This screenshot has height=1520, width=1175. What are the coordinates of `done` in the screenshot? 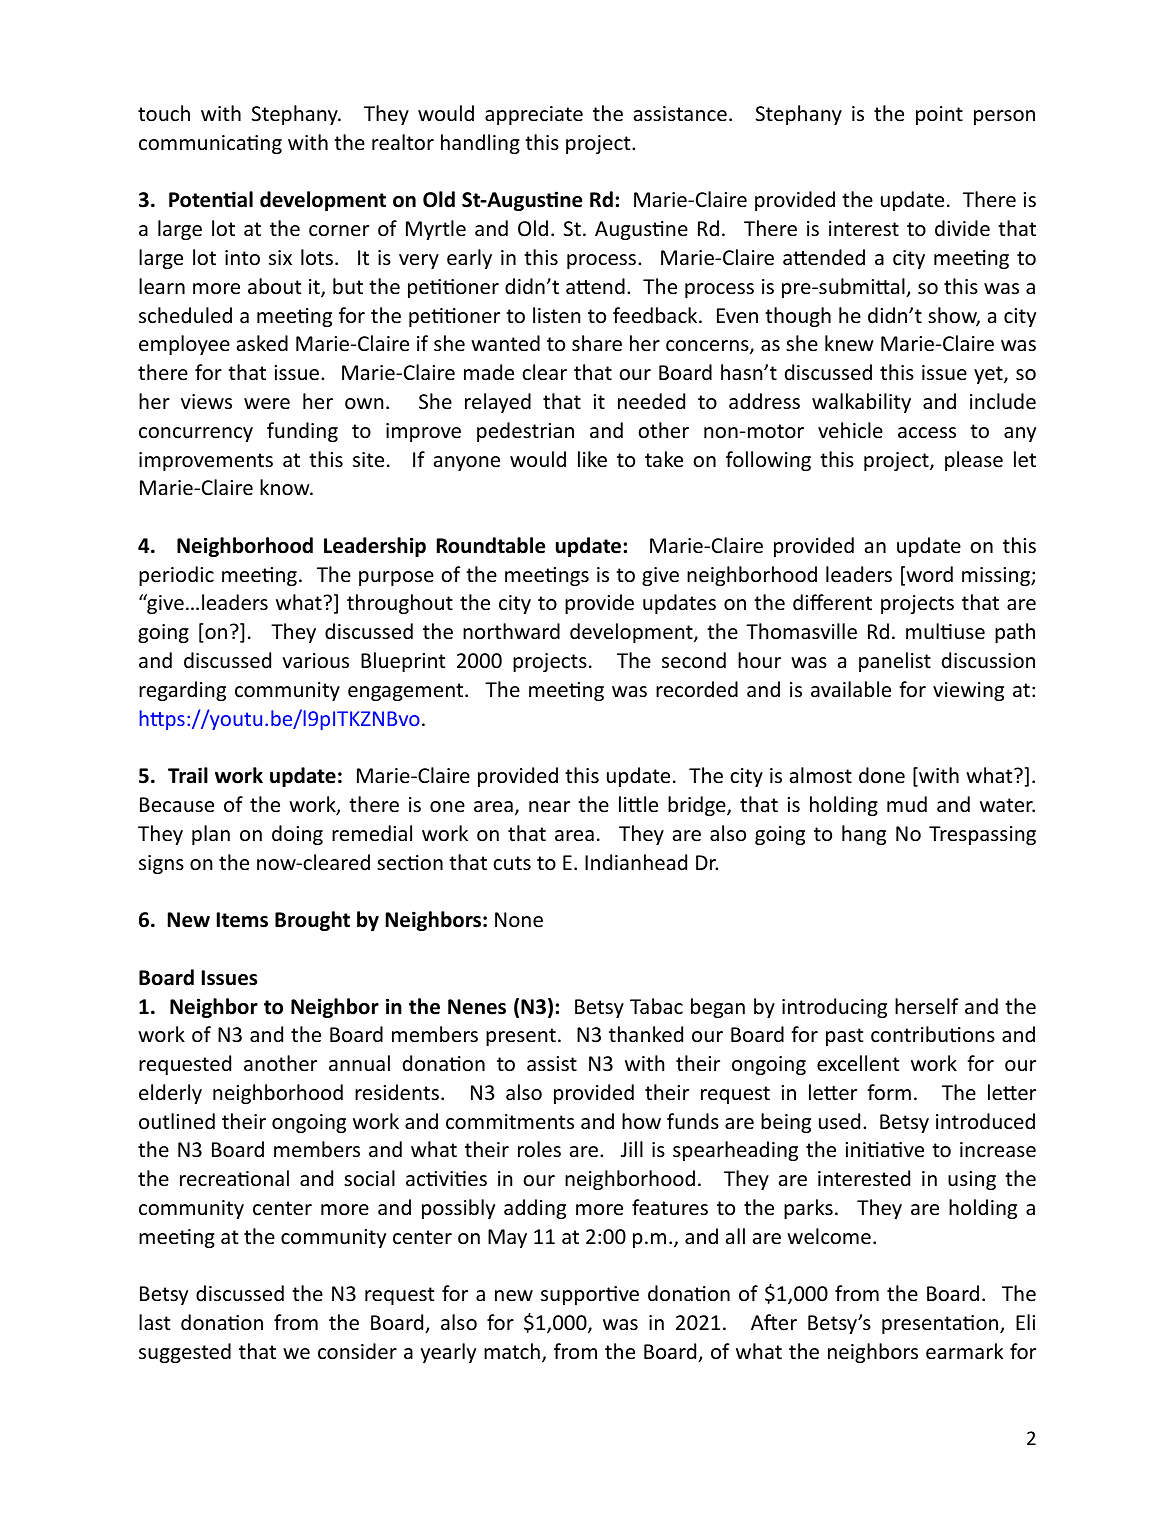 It's located at (882, 775).
